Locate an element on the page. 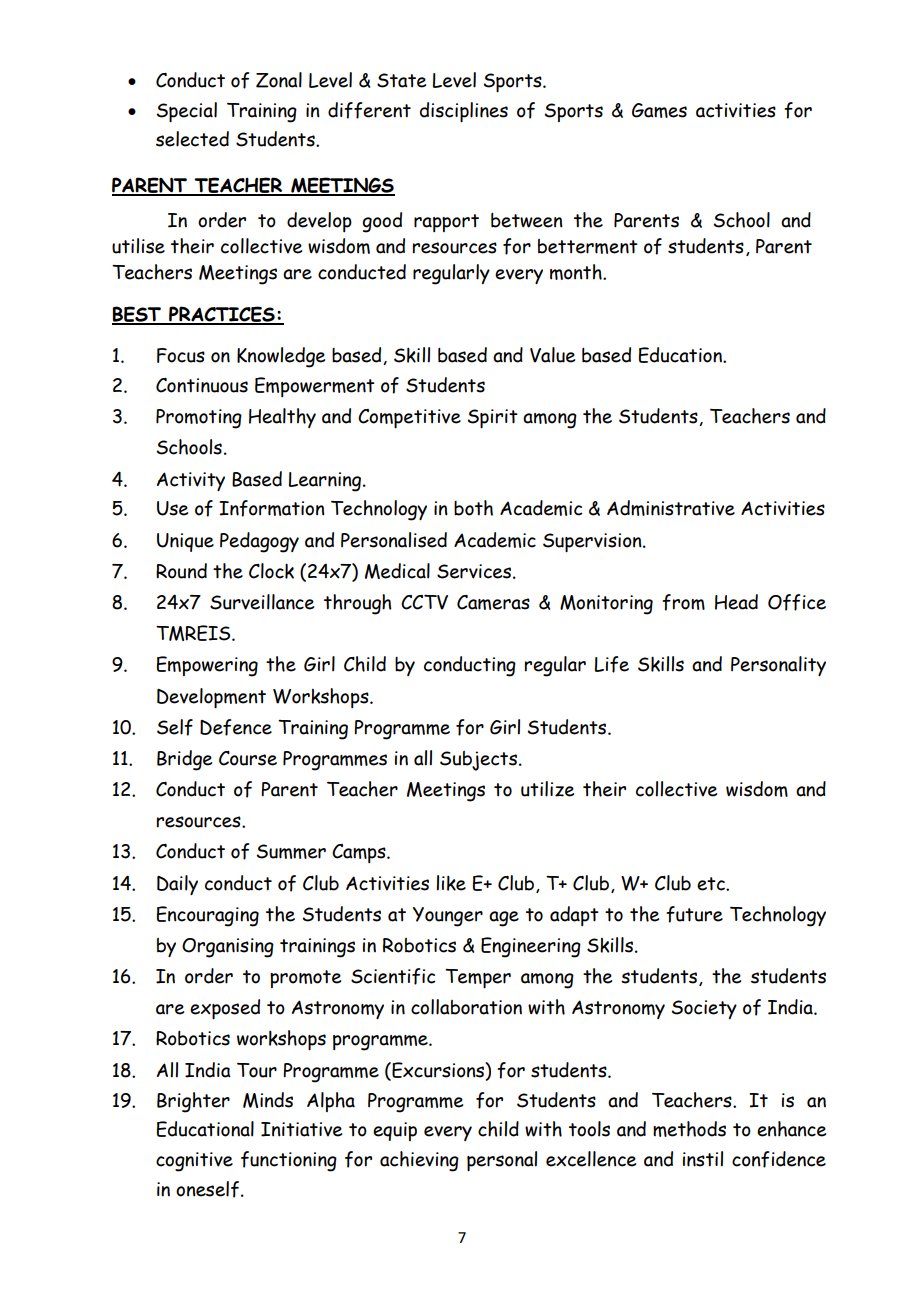 This document has height=1308, width=924. Administrative is located at coordinates (671, 508).
